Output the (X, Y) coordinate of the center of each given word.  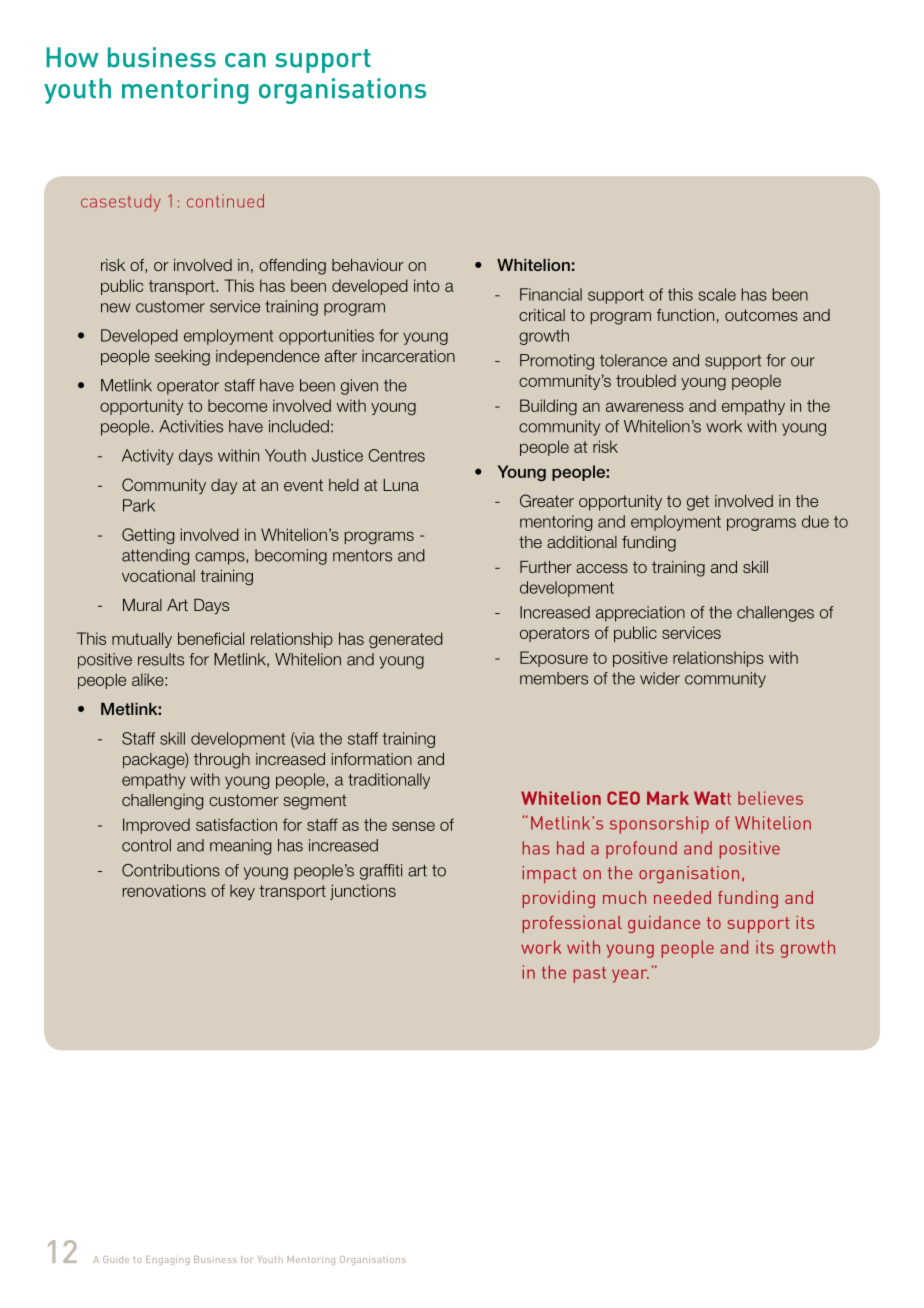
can (245, 60)
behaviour (368, 265)
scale (717, 294)
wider (660, 678)
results (161, 659)
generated (406, 640)
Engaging (167, 1260)
